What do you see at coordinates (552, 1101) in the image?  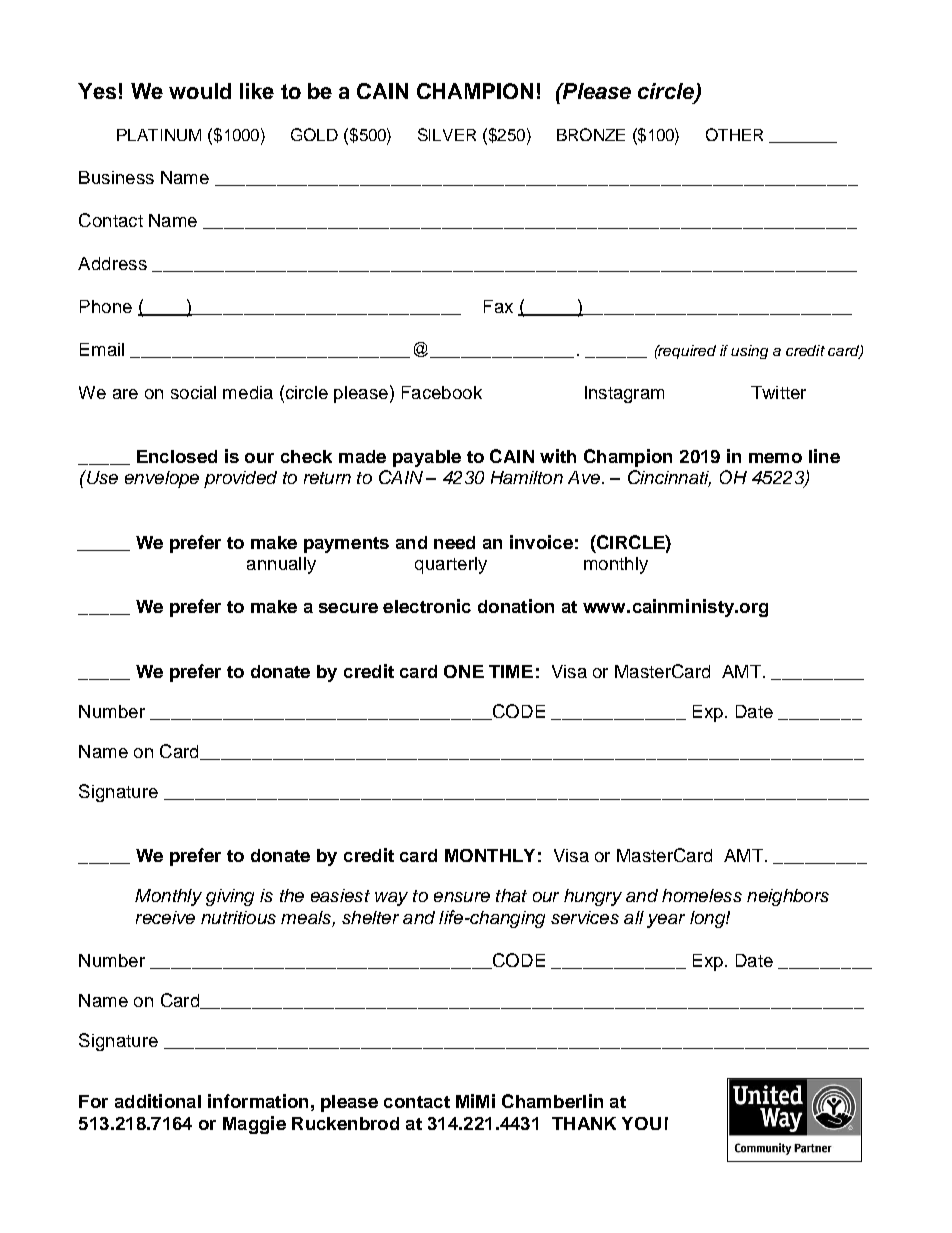 I see `Chamberlin` at bounding box center [552, 1101].
